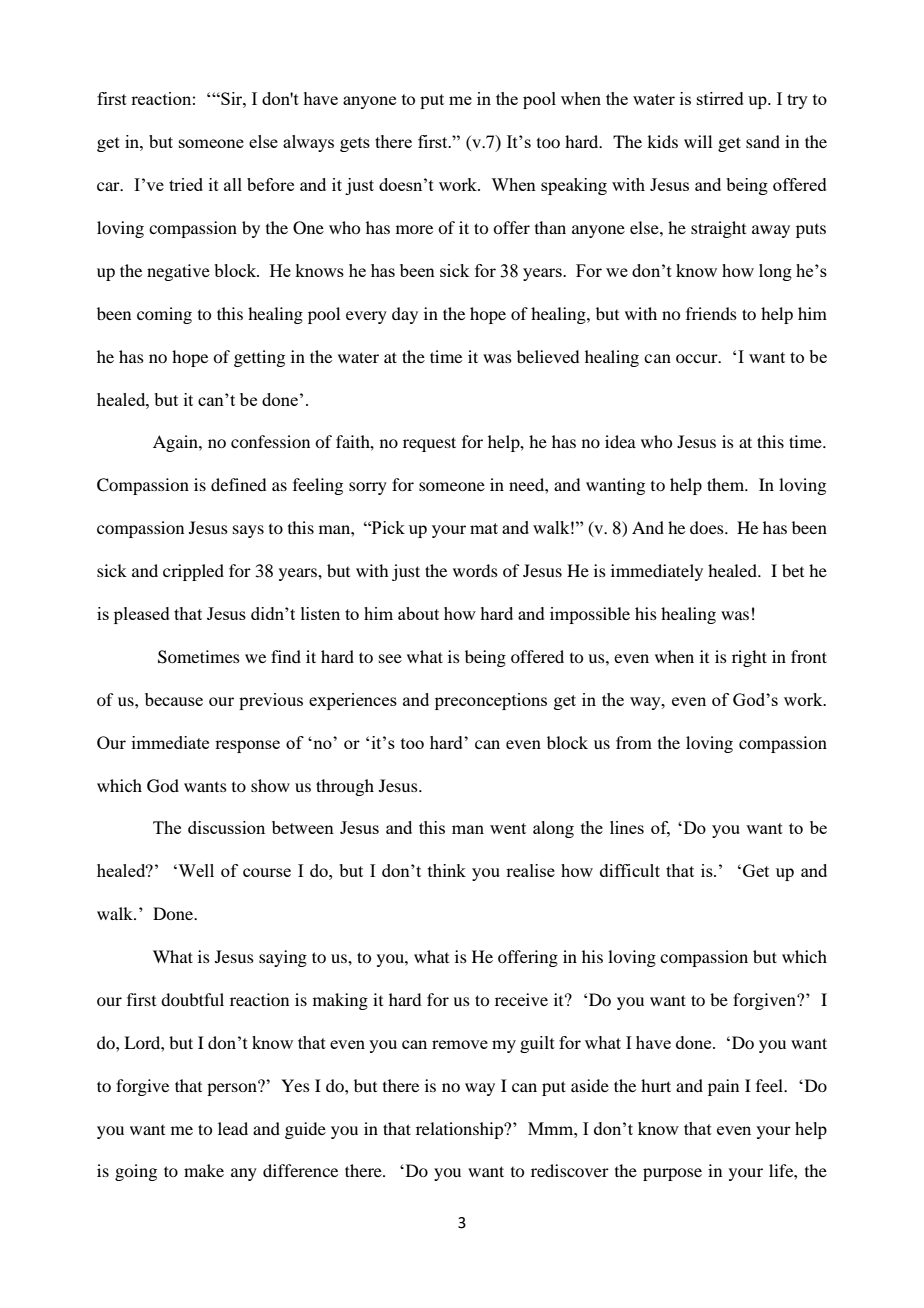 This screenshot has width=924, height=1308. What do you see at coordinates (727, 484) in the screenshot?
I see `them` at bounding box center [727, 484].
